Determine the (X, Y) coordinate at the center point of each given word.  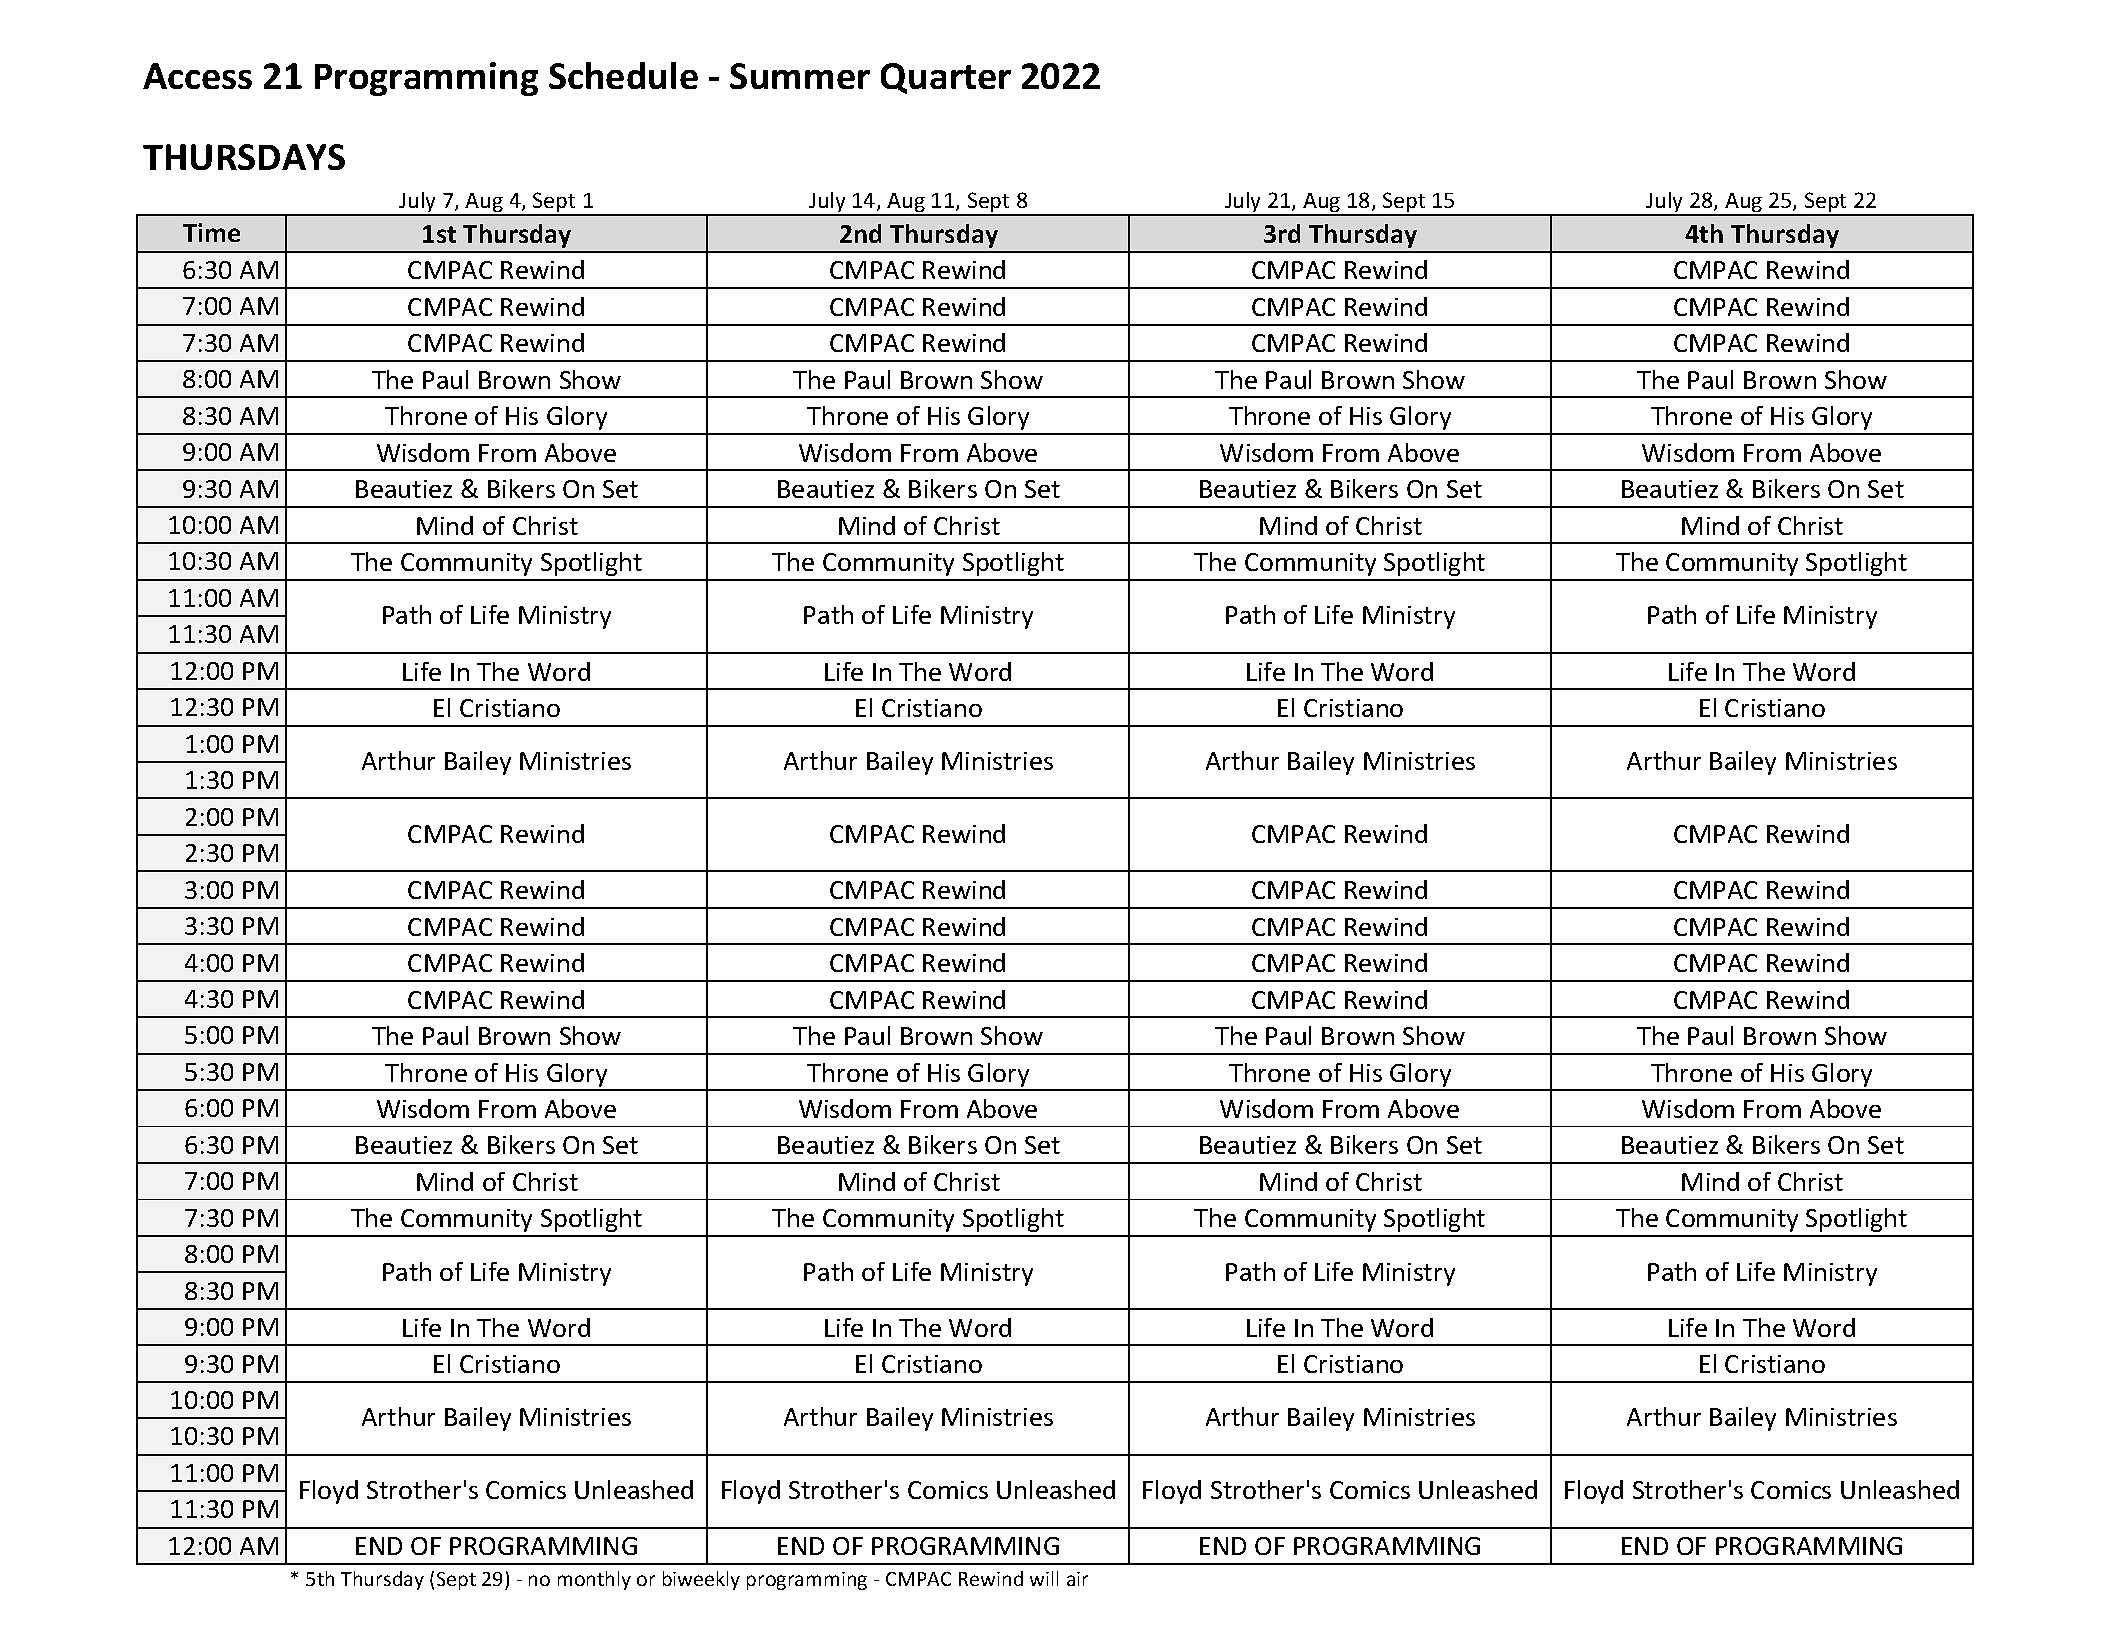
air (1077, 1579)
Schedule (623, 75)
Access (197, 76)
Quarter (946, 78)
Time (211, 232)
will (1044, 1578)
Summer (800, 76)
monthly (594, 1580)
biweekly (701, 1580)
